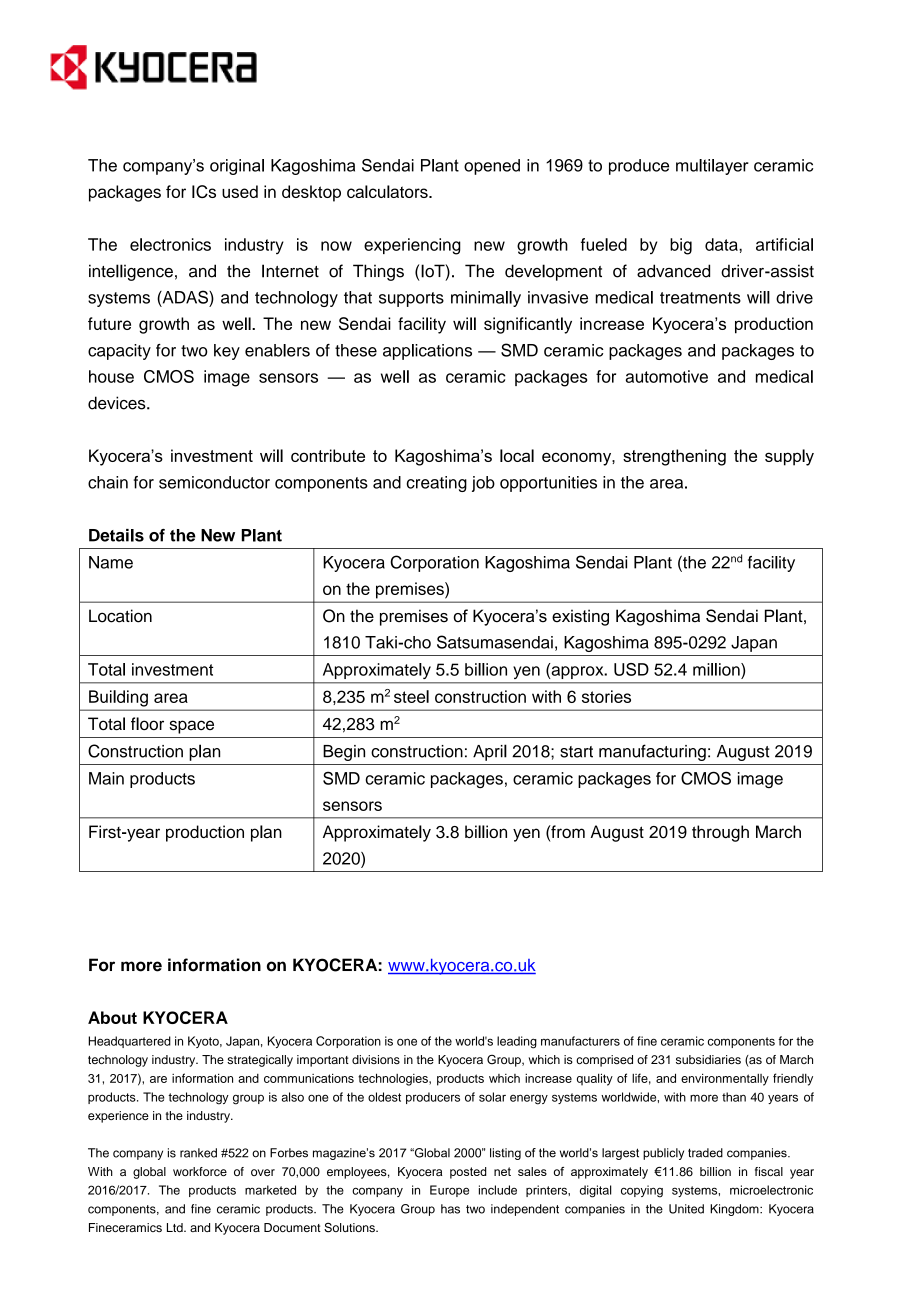 Image resolution: width=924 pixels, height=1308 pixels. I want to click on creating, so click(437, 484).
